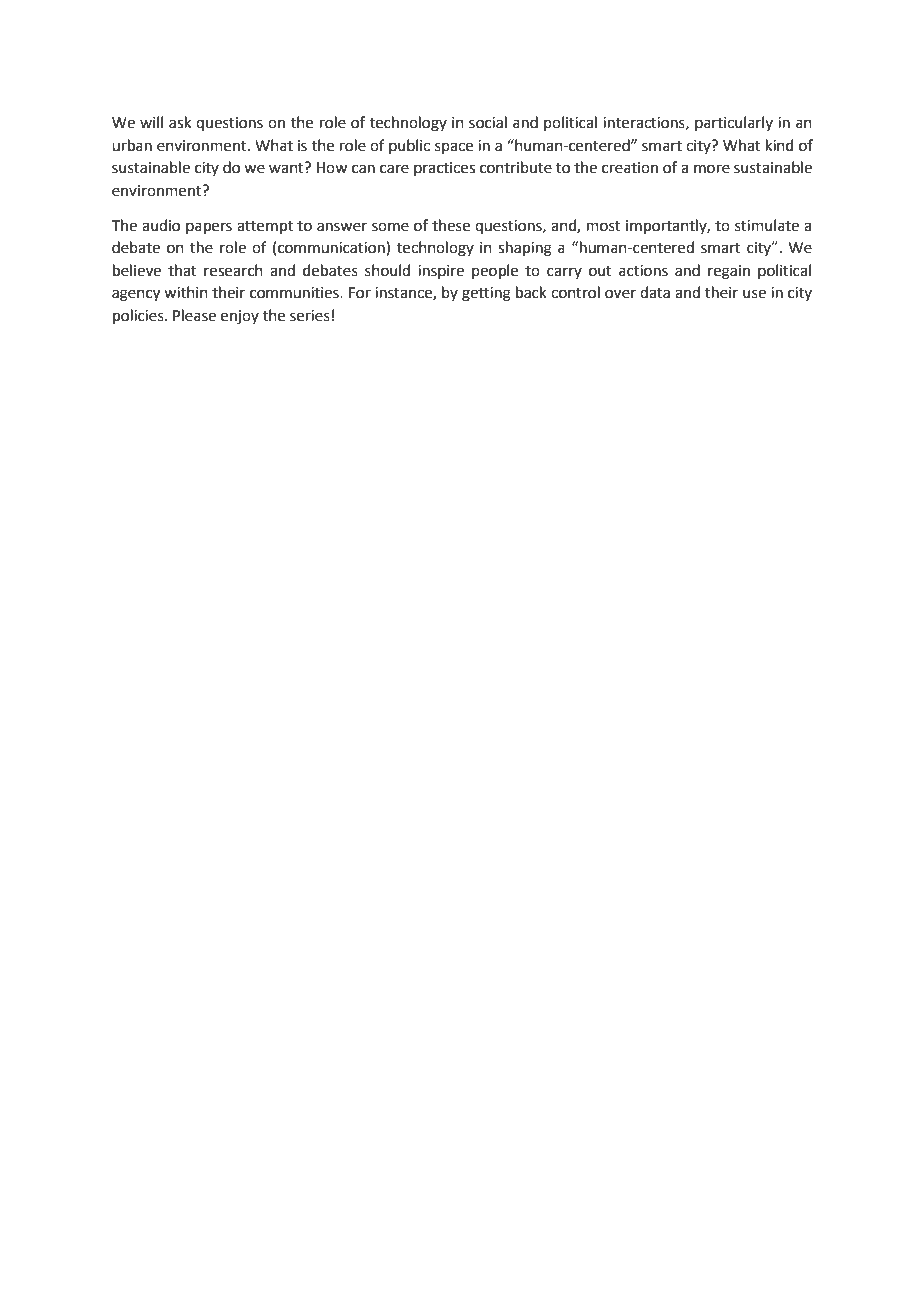  I want to click on ask, so click(180, 122).
